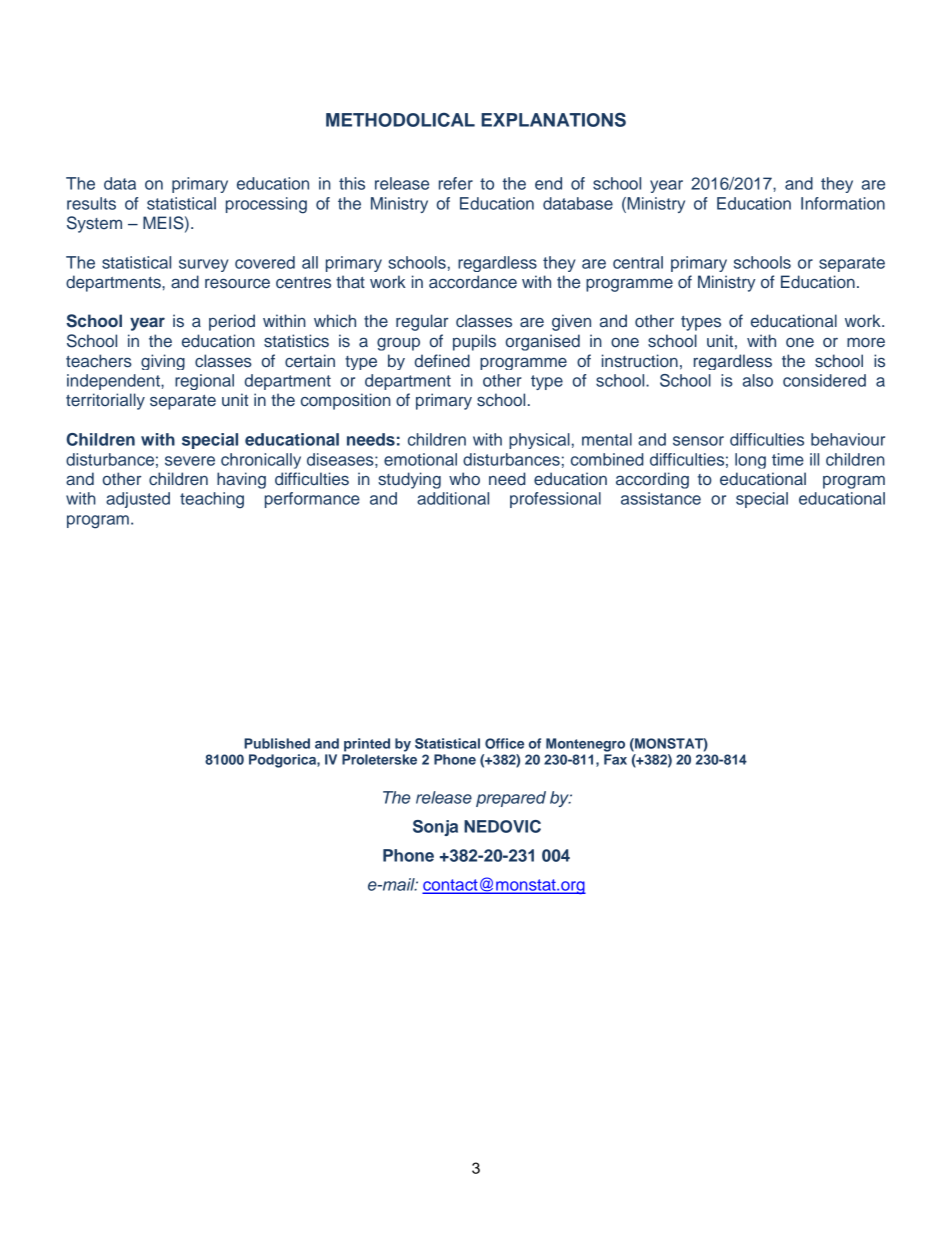 This screenshot has width=952, height=1233. Describe the element at coordinates (473, 282) in the screenshot. I see `accordance` at that location.
